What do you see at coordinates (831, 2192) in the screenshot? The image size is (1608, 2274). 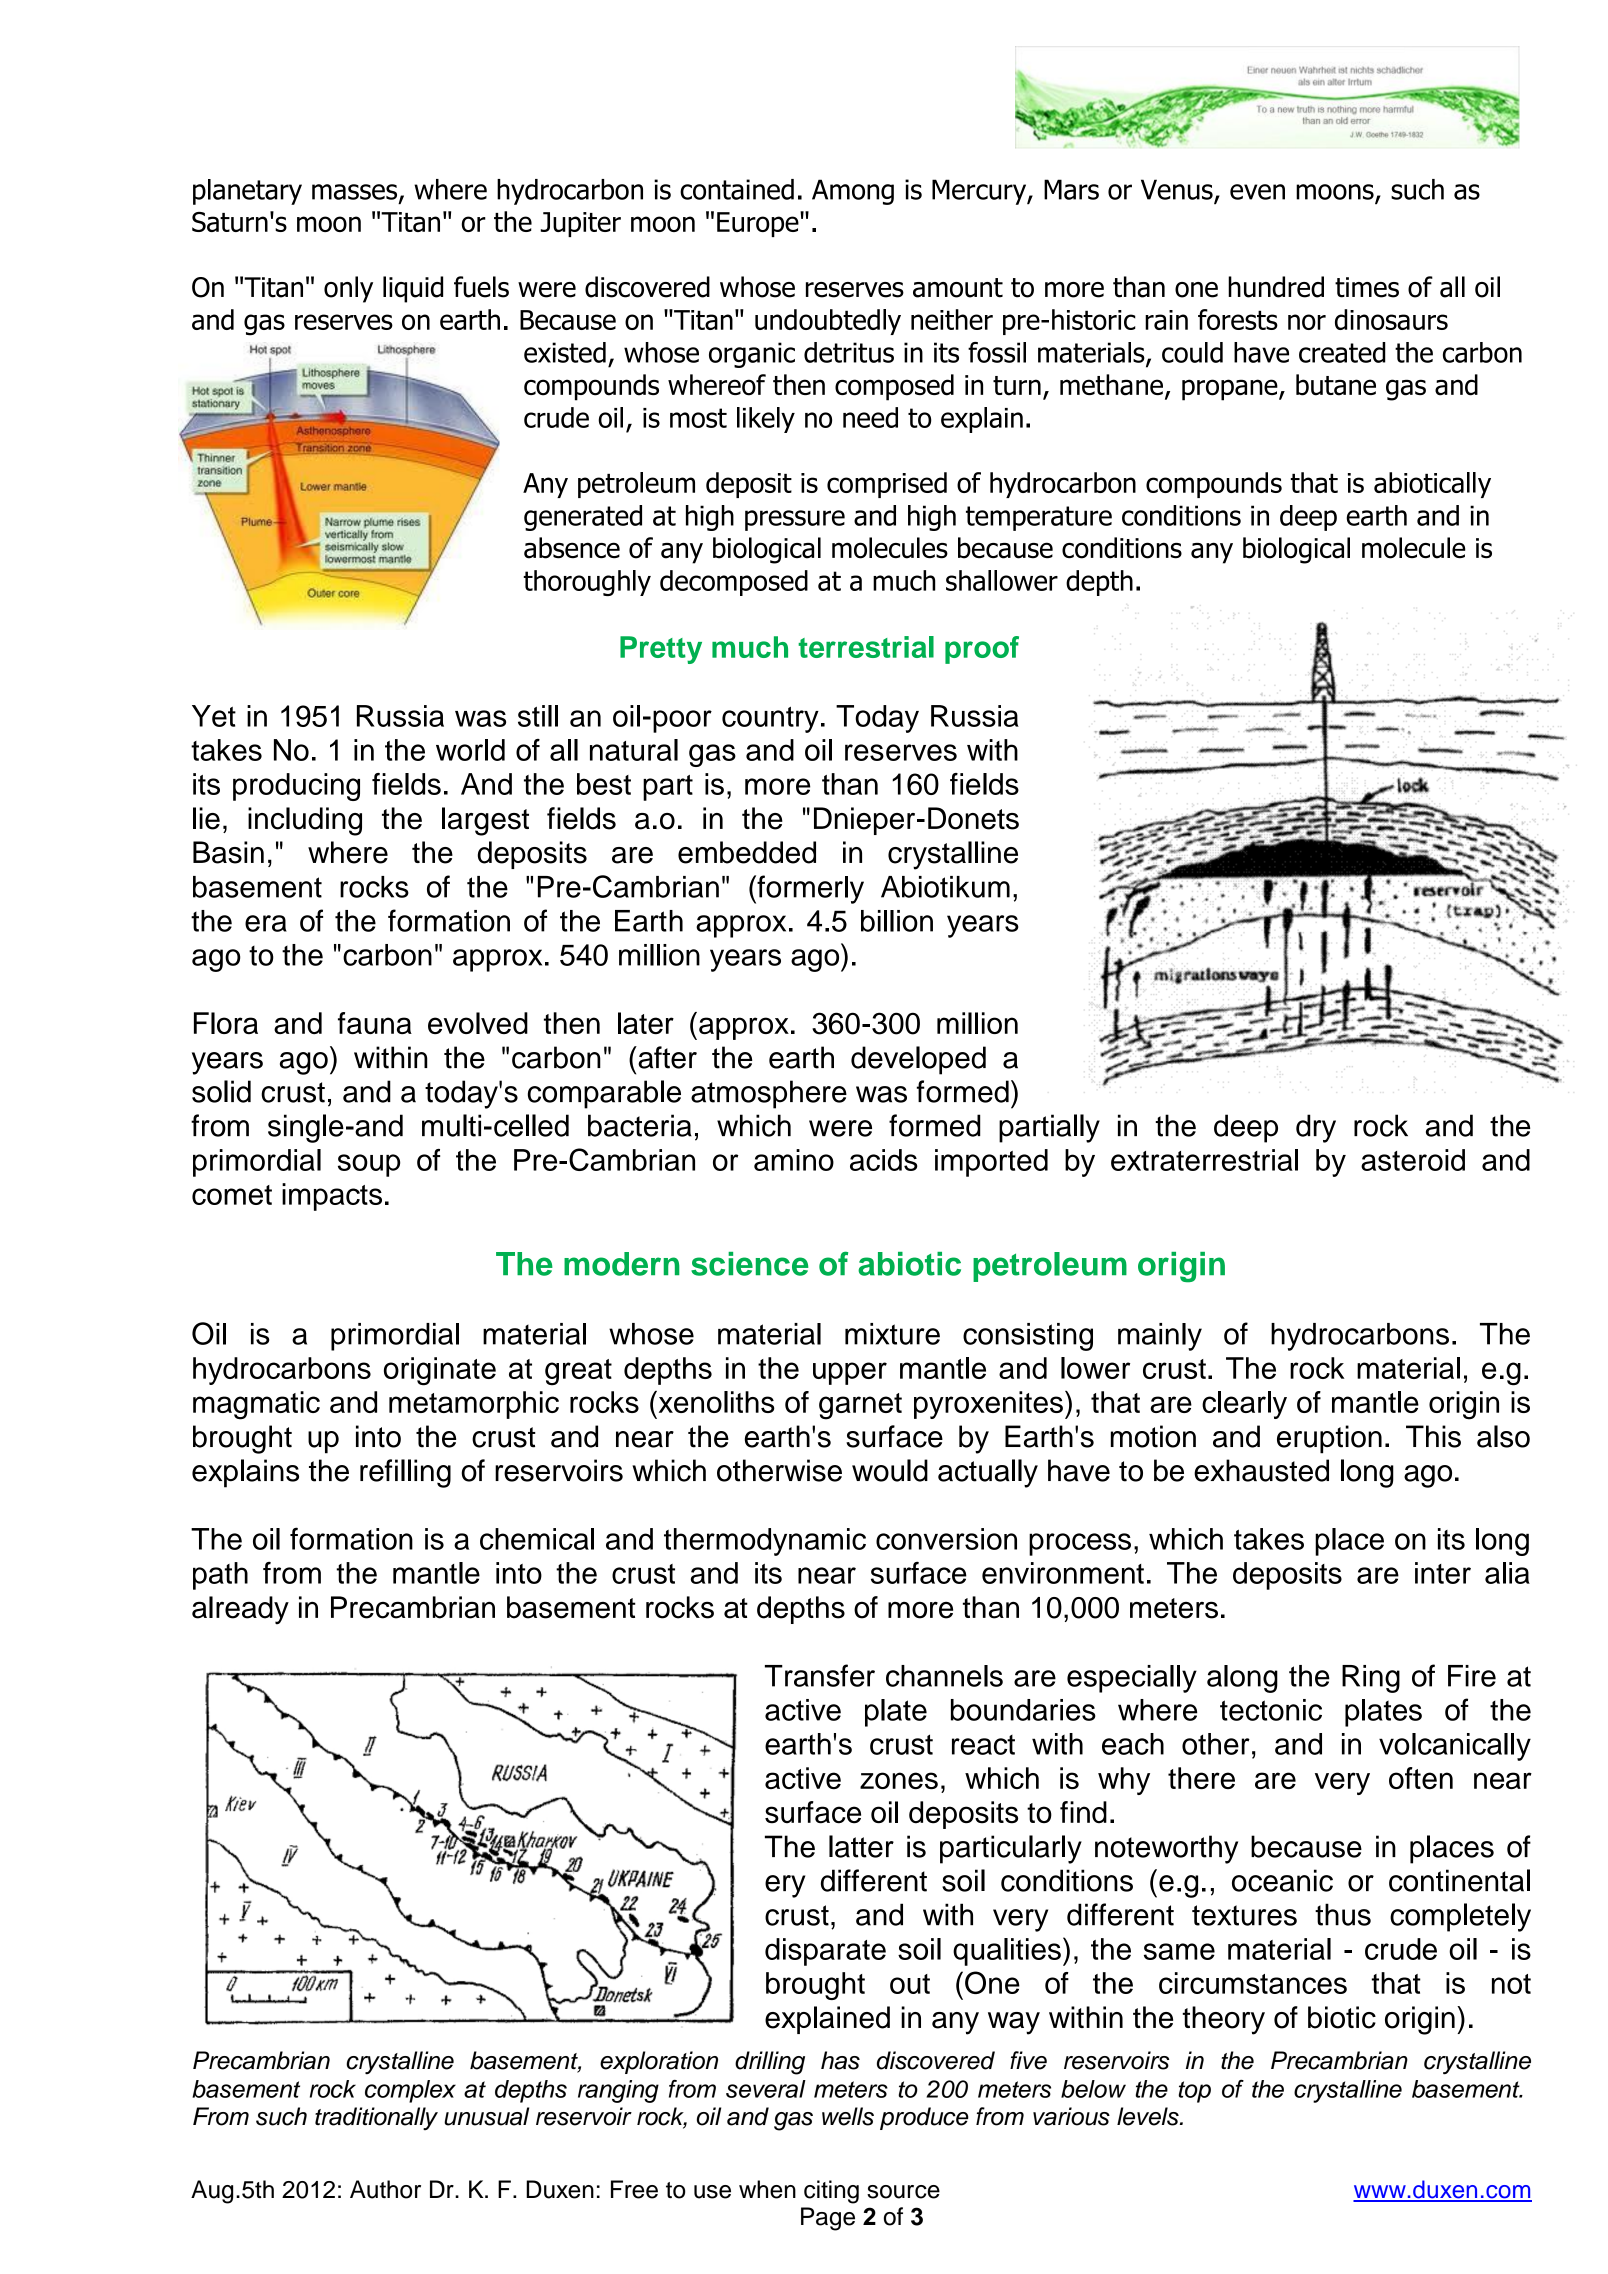 I see `citing` at bounding box center [831, 2192].
